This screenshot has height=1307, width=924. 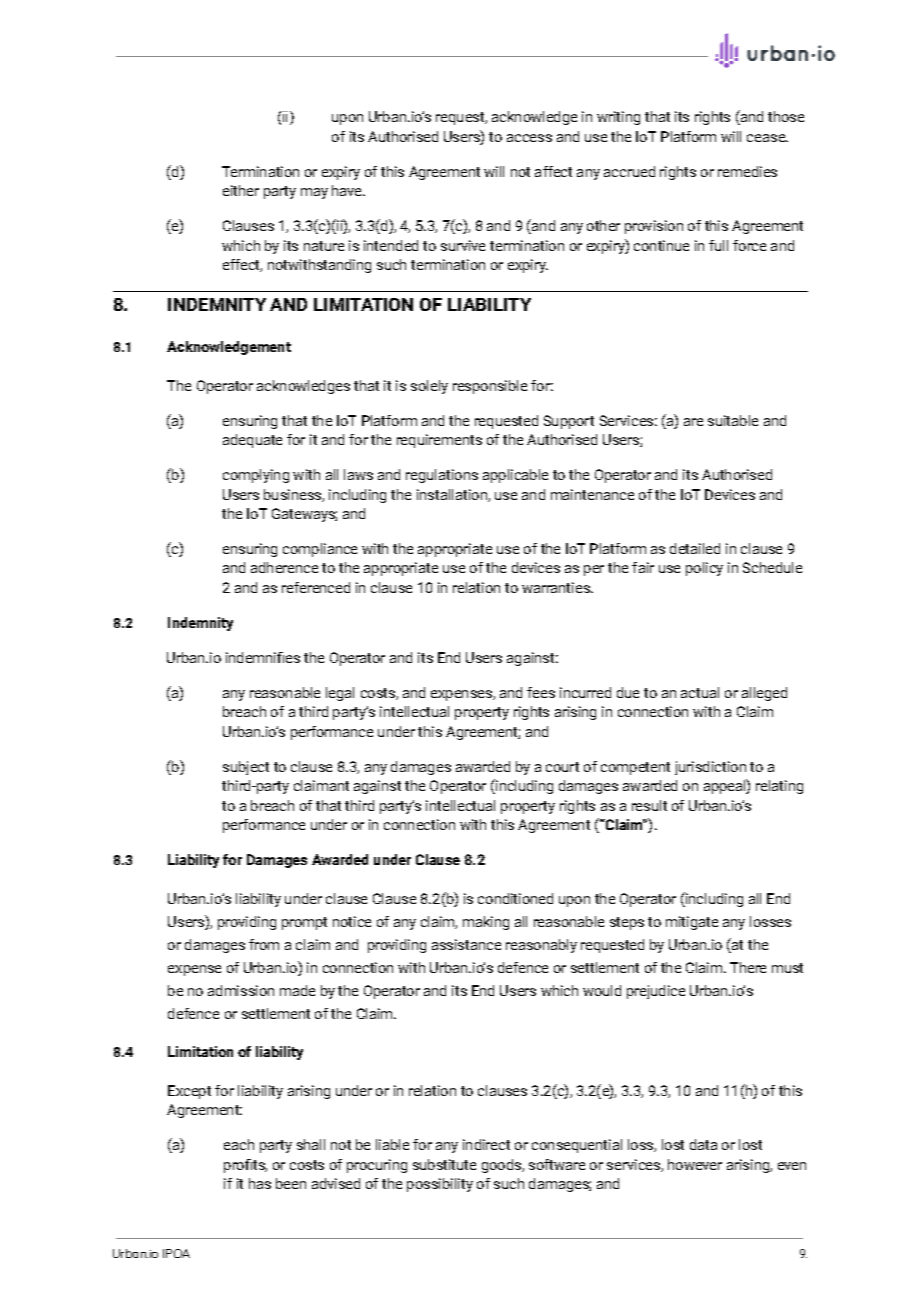 I want to click on indirect, so click(x=486, y=1144).
